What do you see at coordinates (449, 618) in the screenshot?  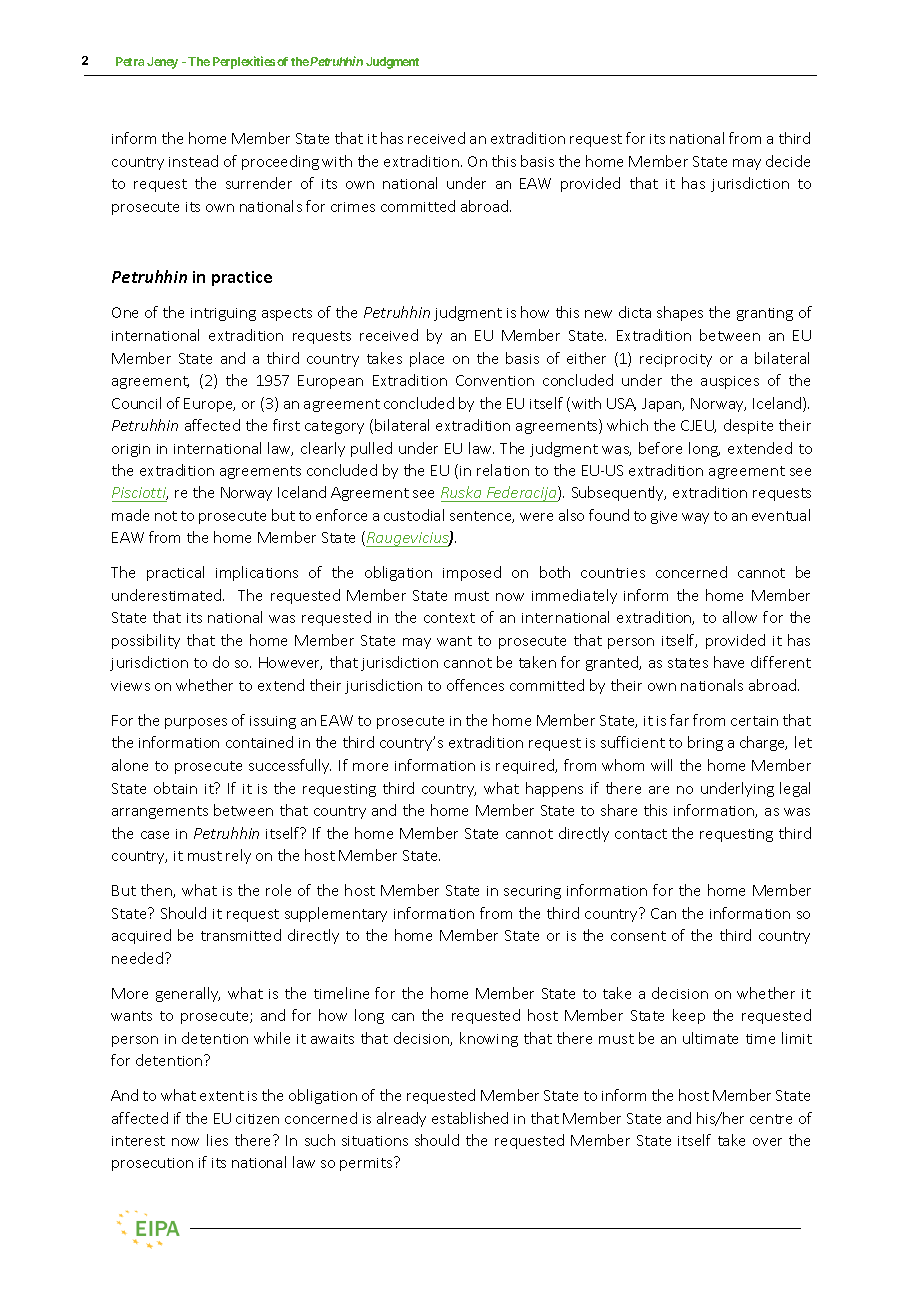 I see `context` at bounding box center [449, 618].
